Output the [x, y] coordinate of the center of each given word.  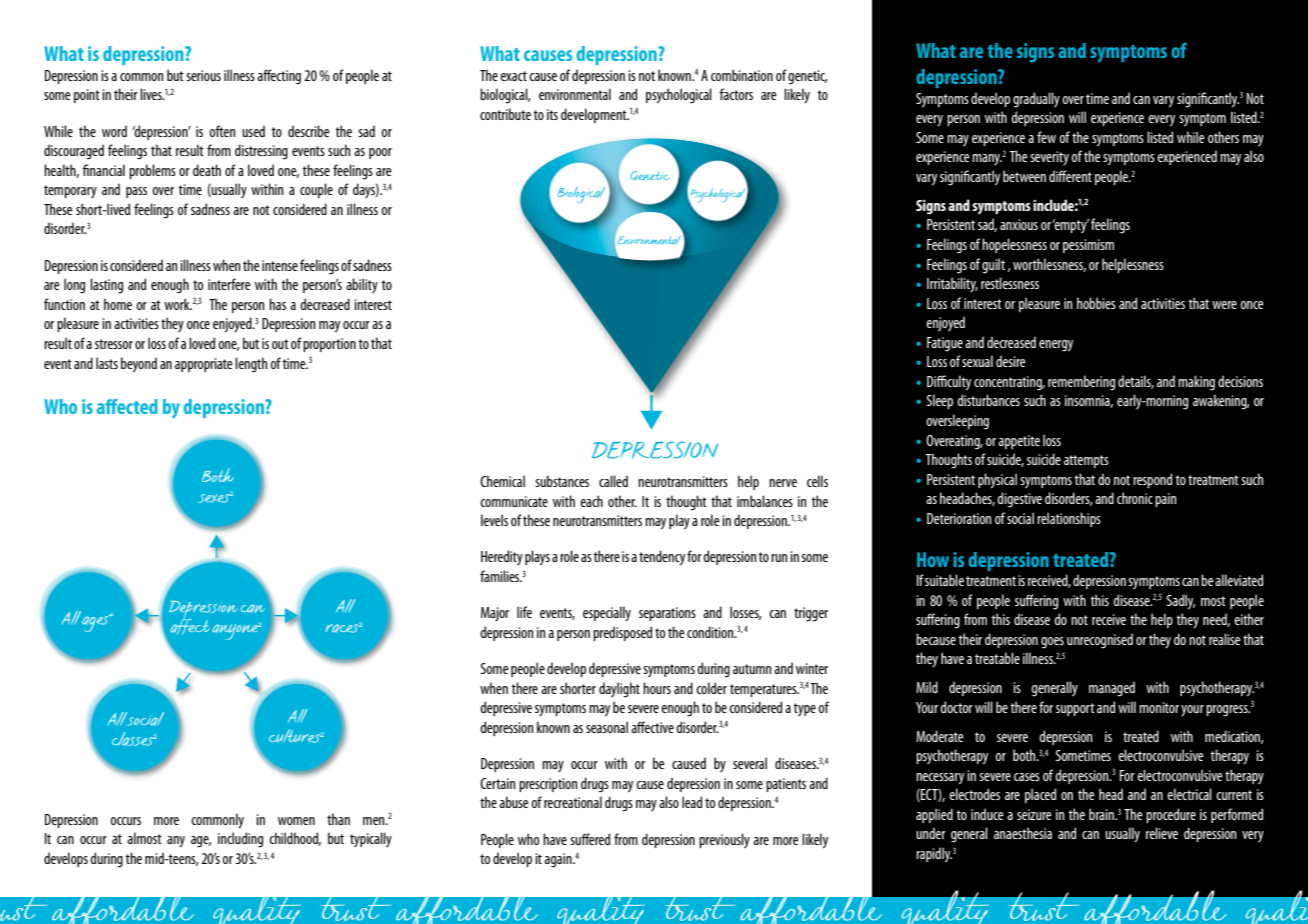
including [240, 840]
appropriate [204, 365]
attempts [1086, 461]
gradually [1036, 100]
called [613, 481]
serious [203, 75]
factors [736, 94]
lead [692, 802]
